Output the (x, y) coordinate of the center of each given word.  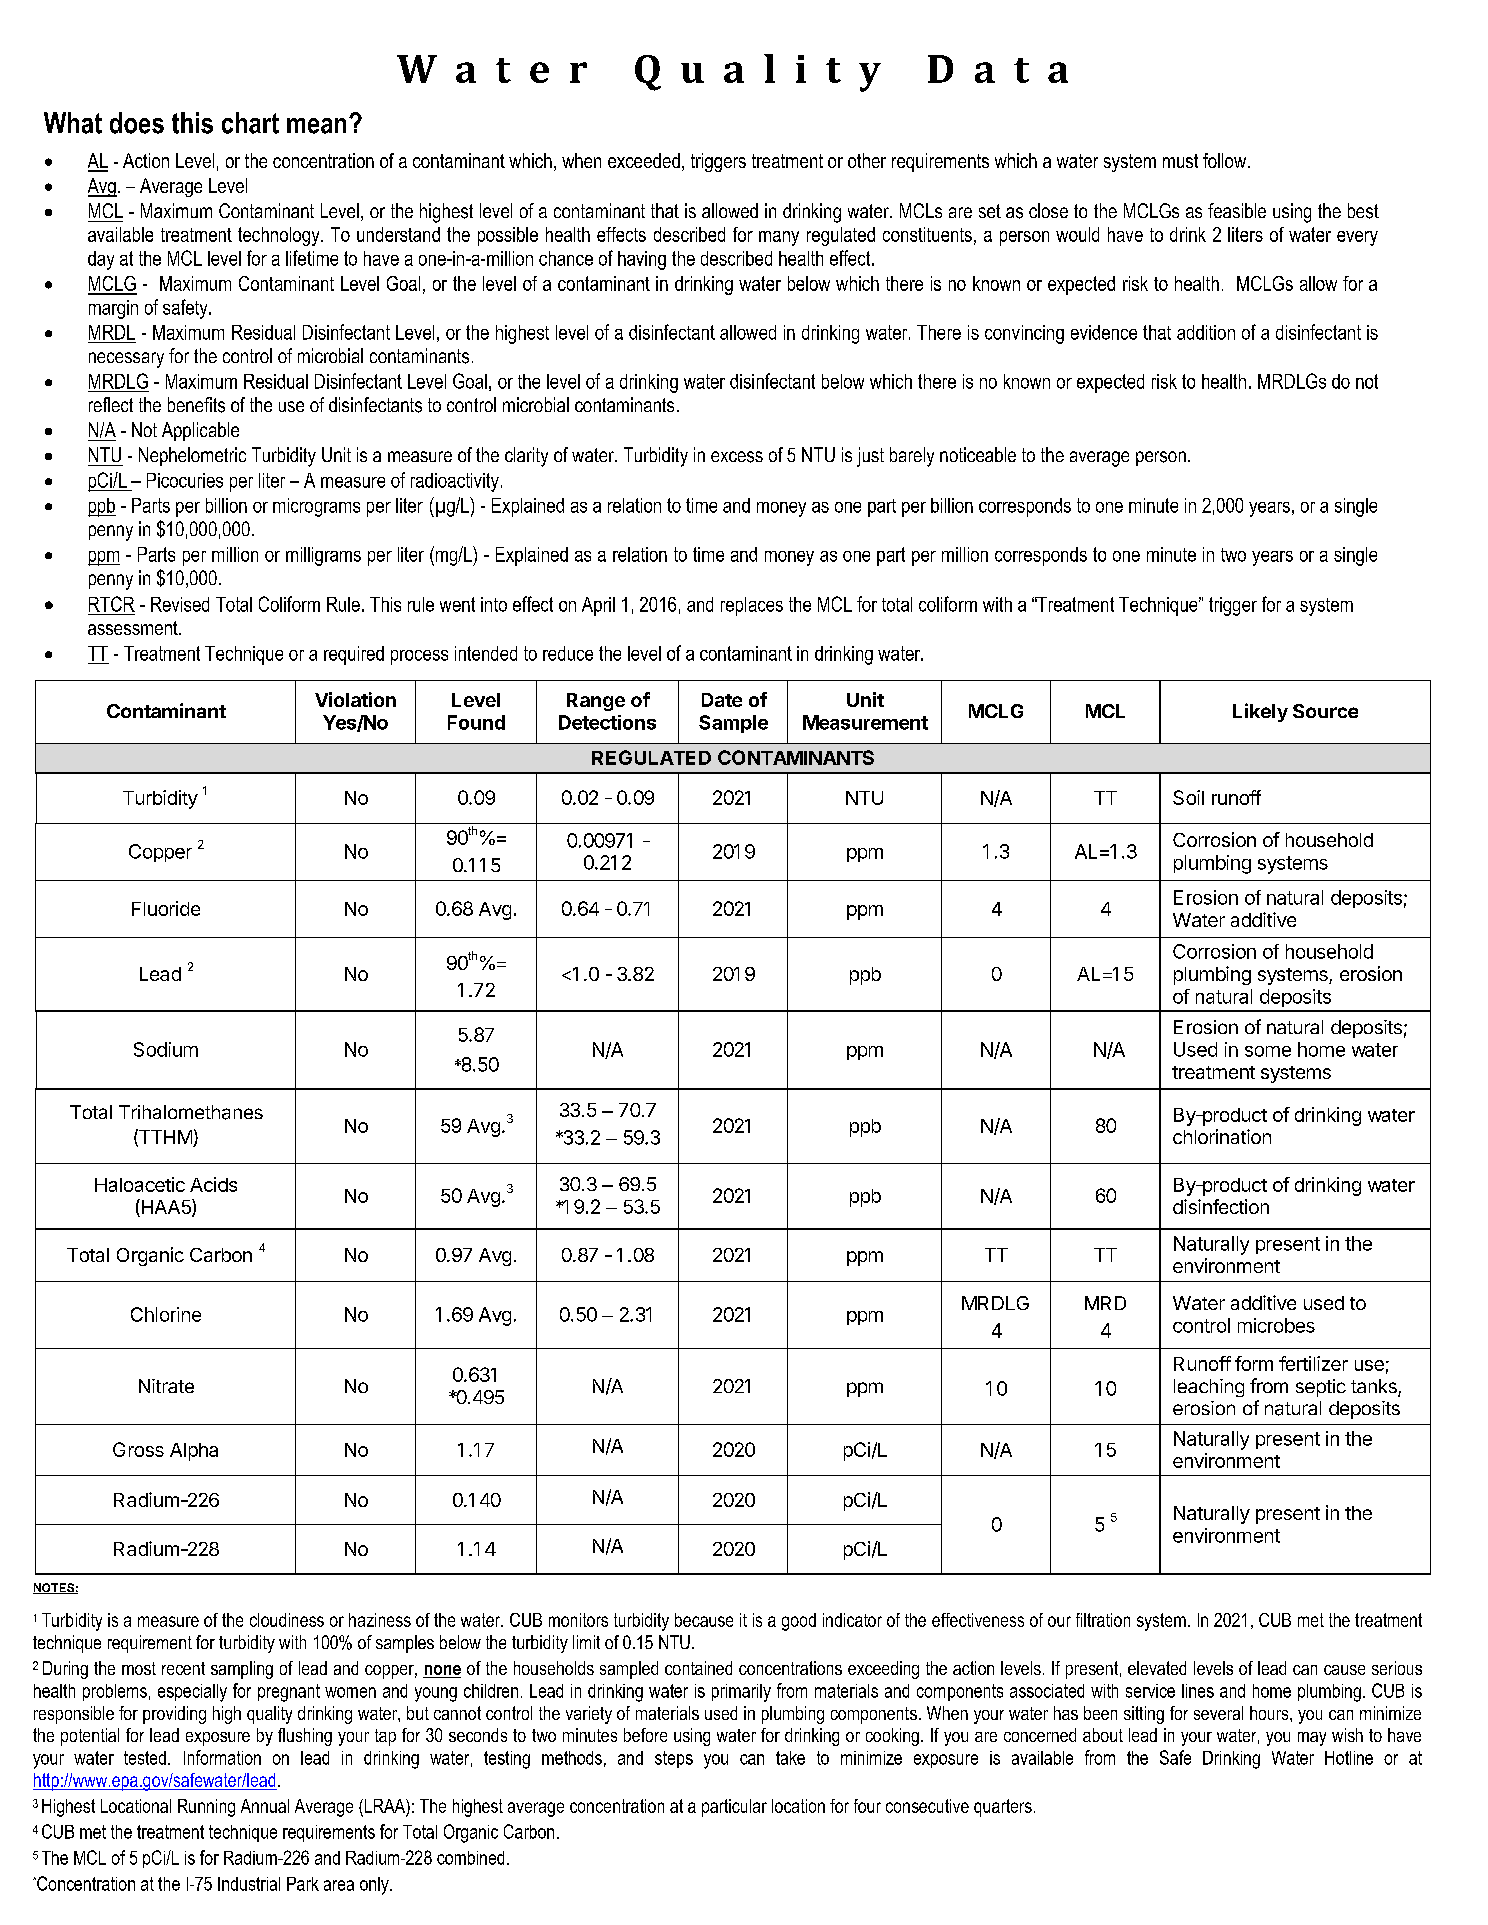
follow (1226, 160)
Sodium (166, 1049)
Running (206, 1808)
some (1268, 1051)
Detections (607, 722)
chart (250, 123)
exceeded (644, 160)
